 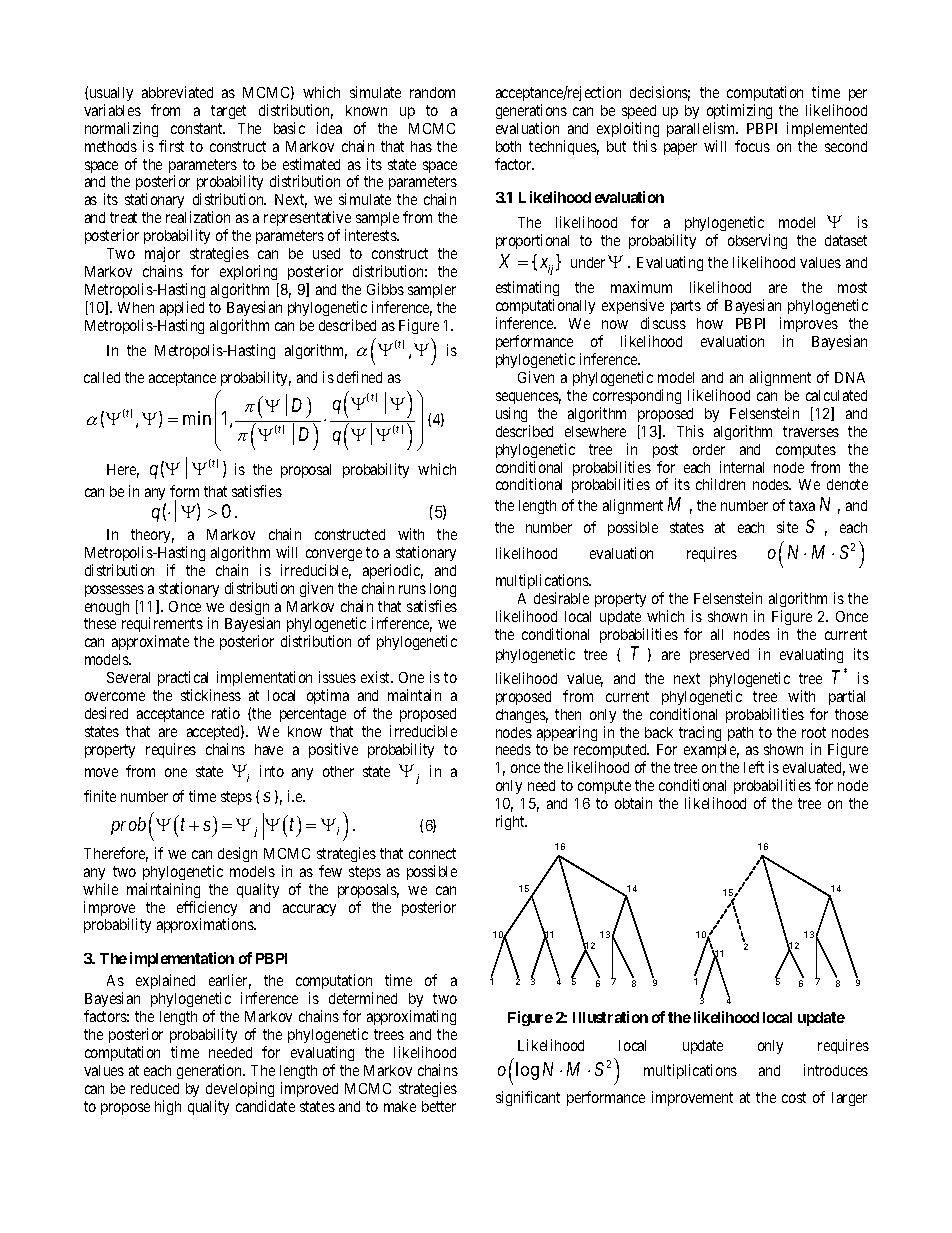 What do you see at coordinates (511, 414) in the image?
I see `using` at bounding box center [511, 414].
